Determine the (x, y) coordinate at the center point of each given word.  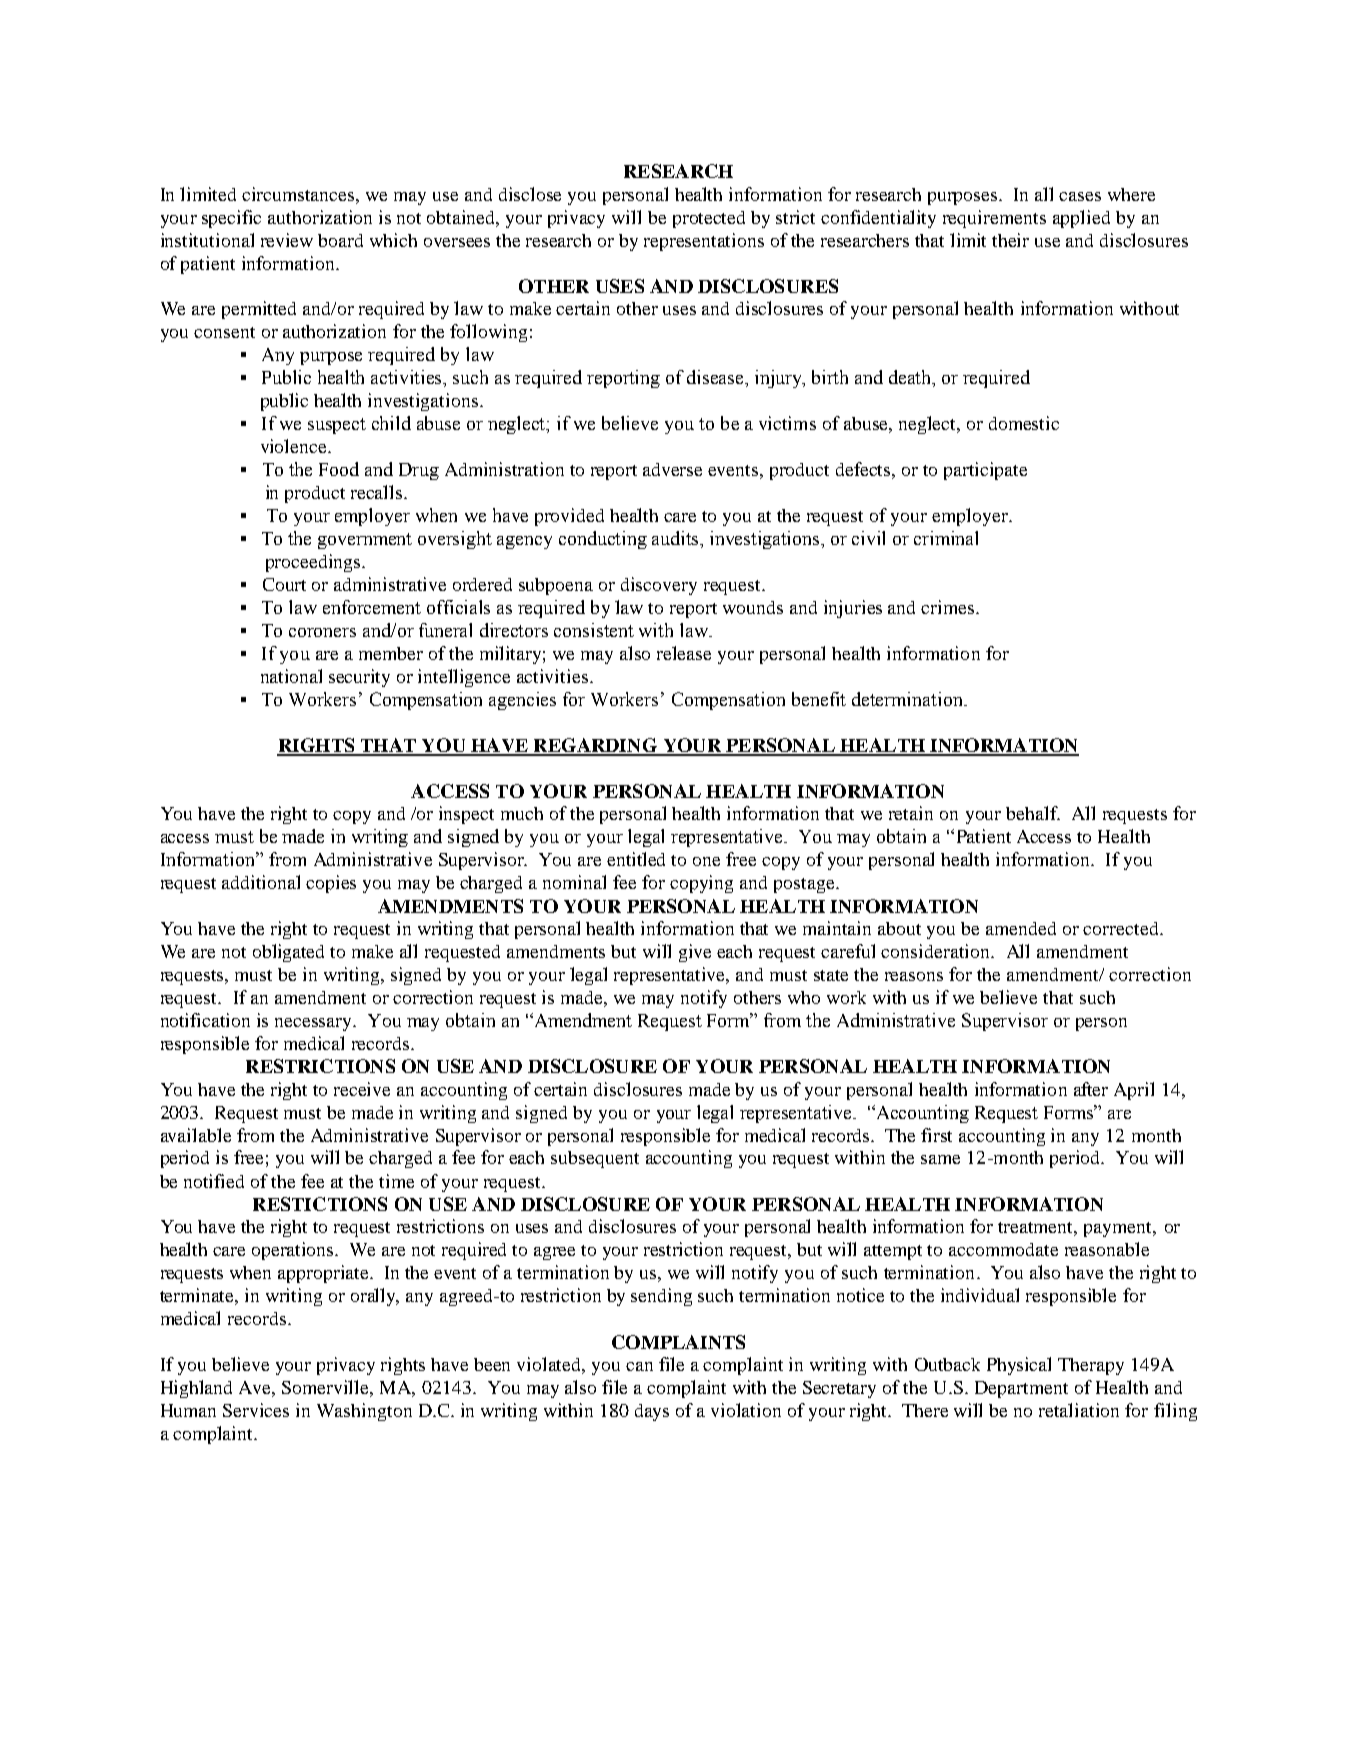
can (639, 1366)
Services (256, 1410)
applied (1081, 219)
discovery (659, 586)
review (287, 240)
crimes (949, 607)
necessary (315, 1024)
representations (704, 242)
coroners (322, 632)
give (695, 953)
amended (1021, 928)
